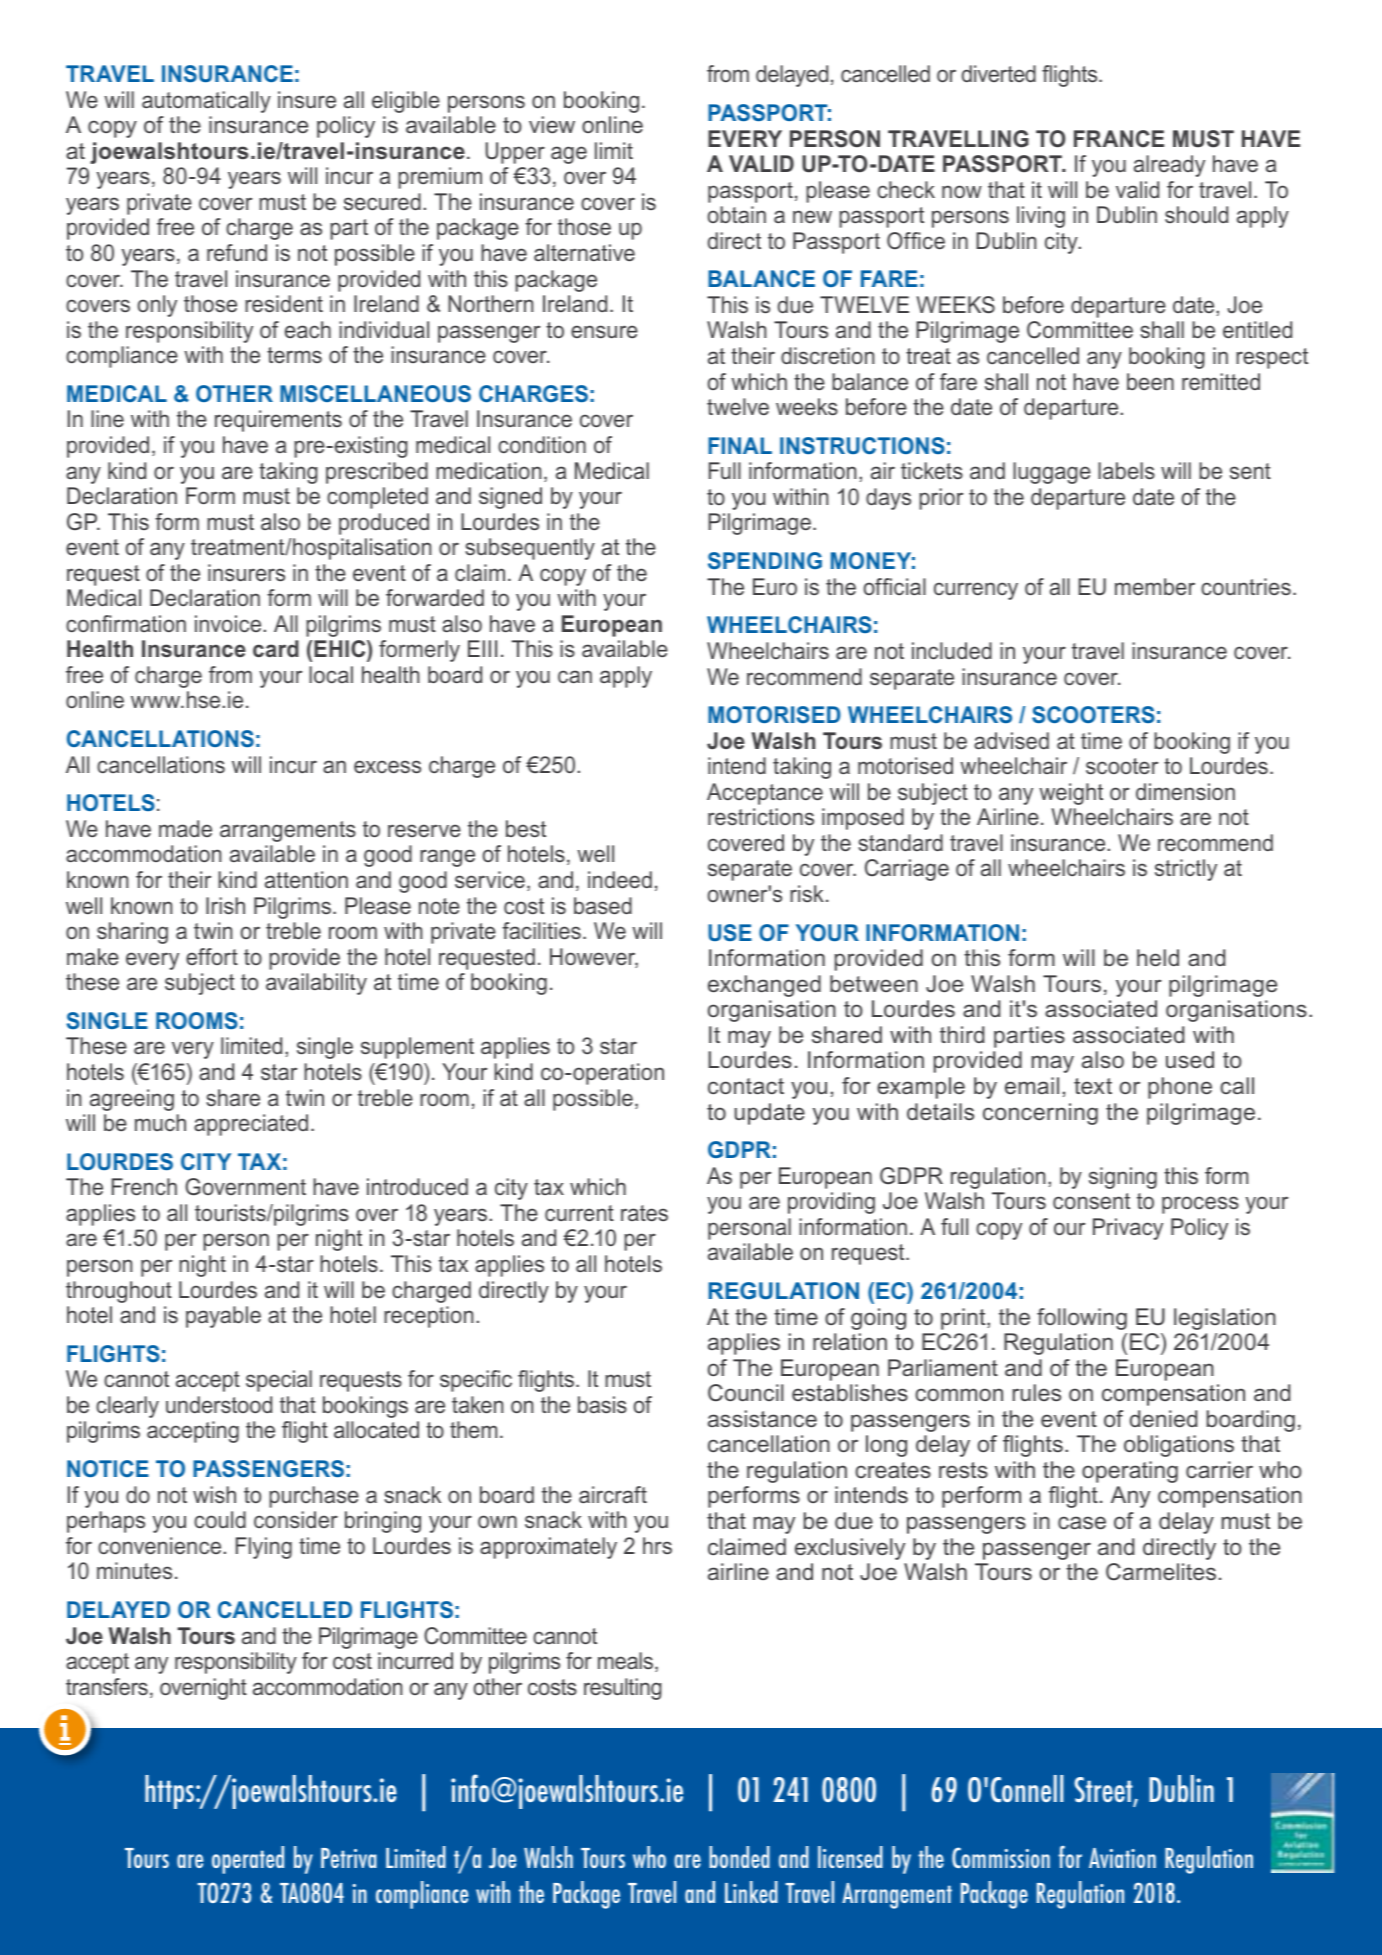  I want to click on operated, so click(248, 1860).
